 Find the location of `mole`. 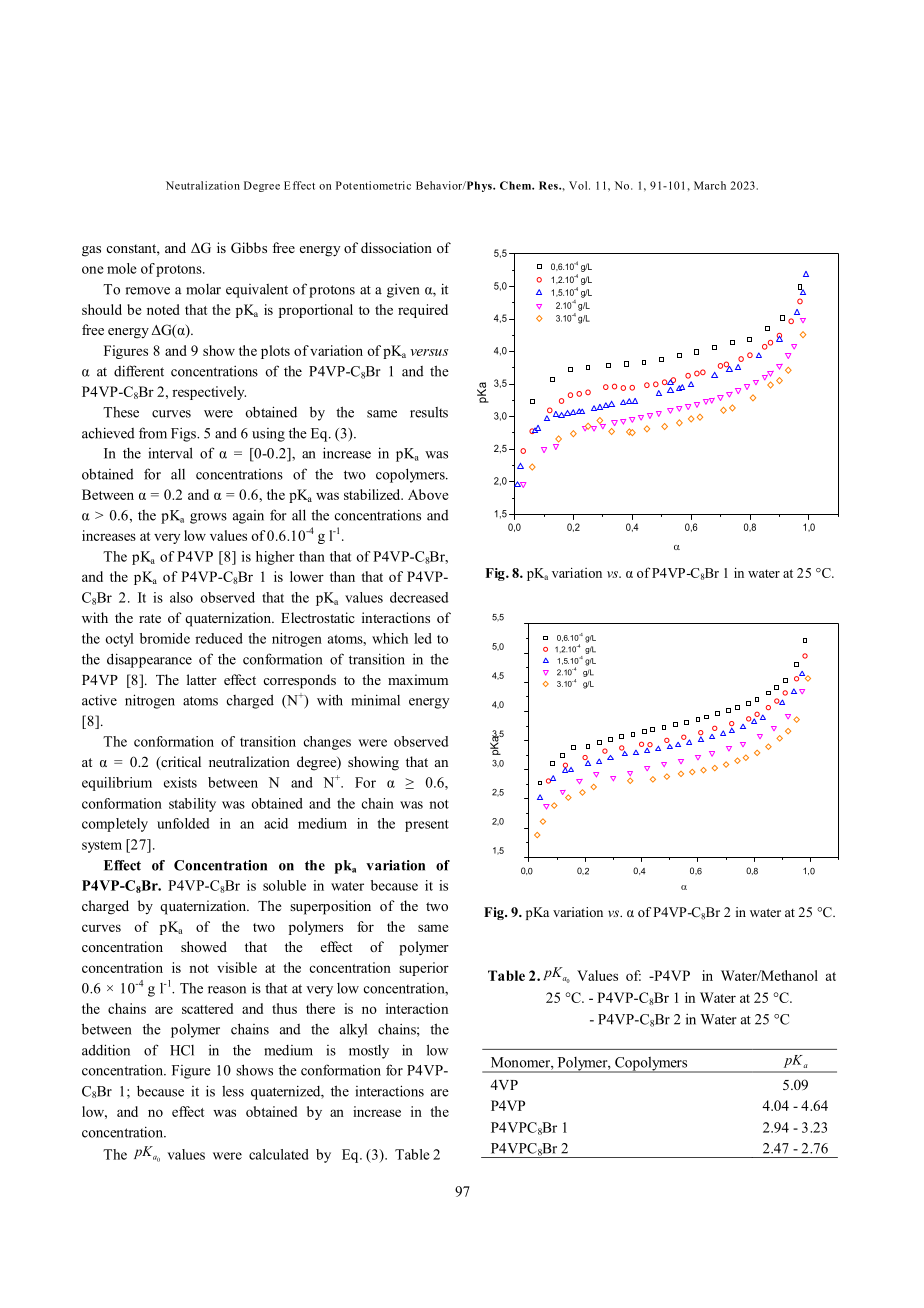

mole is located at coordinates (122, 268).
